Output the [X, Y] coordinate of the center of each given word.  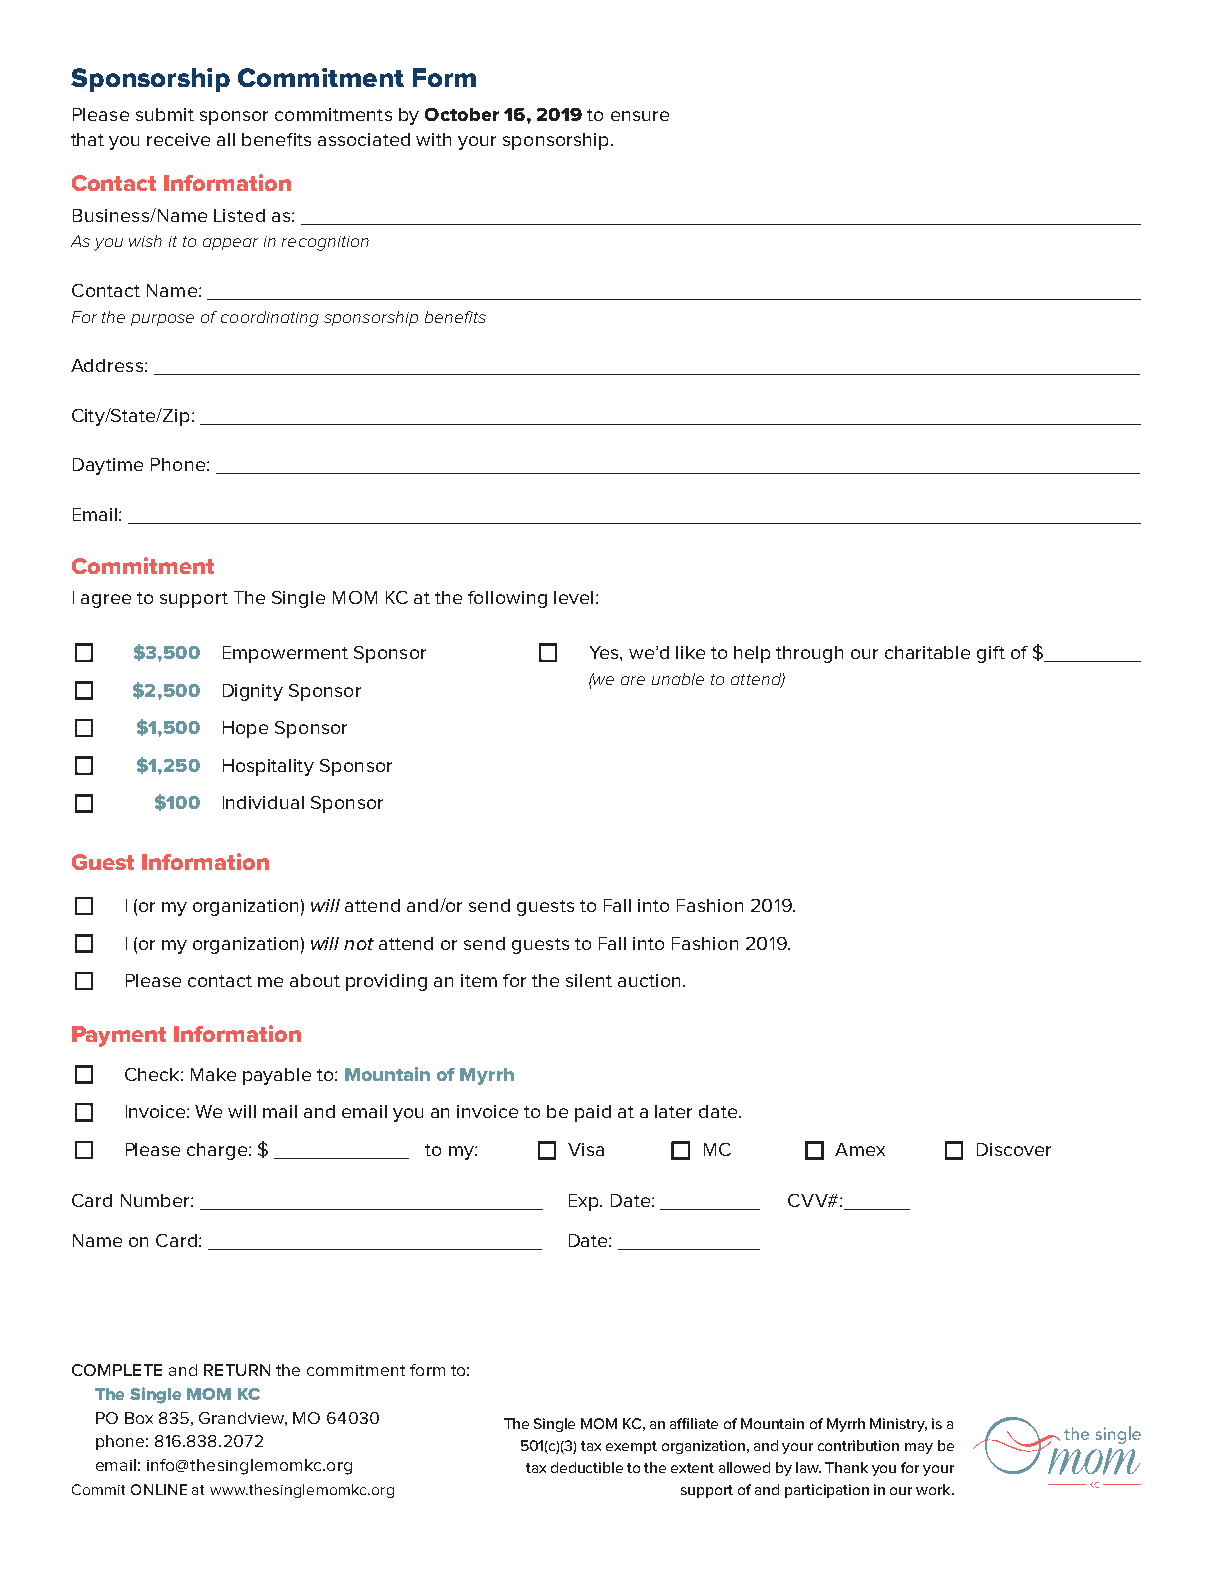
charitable [927, 652]
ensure [640, 116]
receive [178, 139]
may [919, 1448]
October [462, 114]
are [633, 680]
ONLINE [159, 1489]
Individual [263, 802]
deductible [587, 1467]
